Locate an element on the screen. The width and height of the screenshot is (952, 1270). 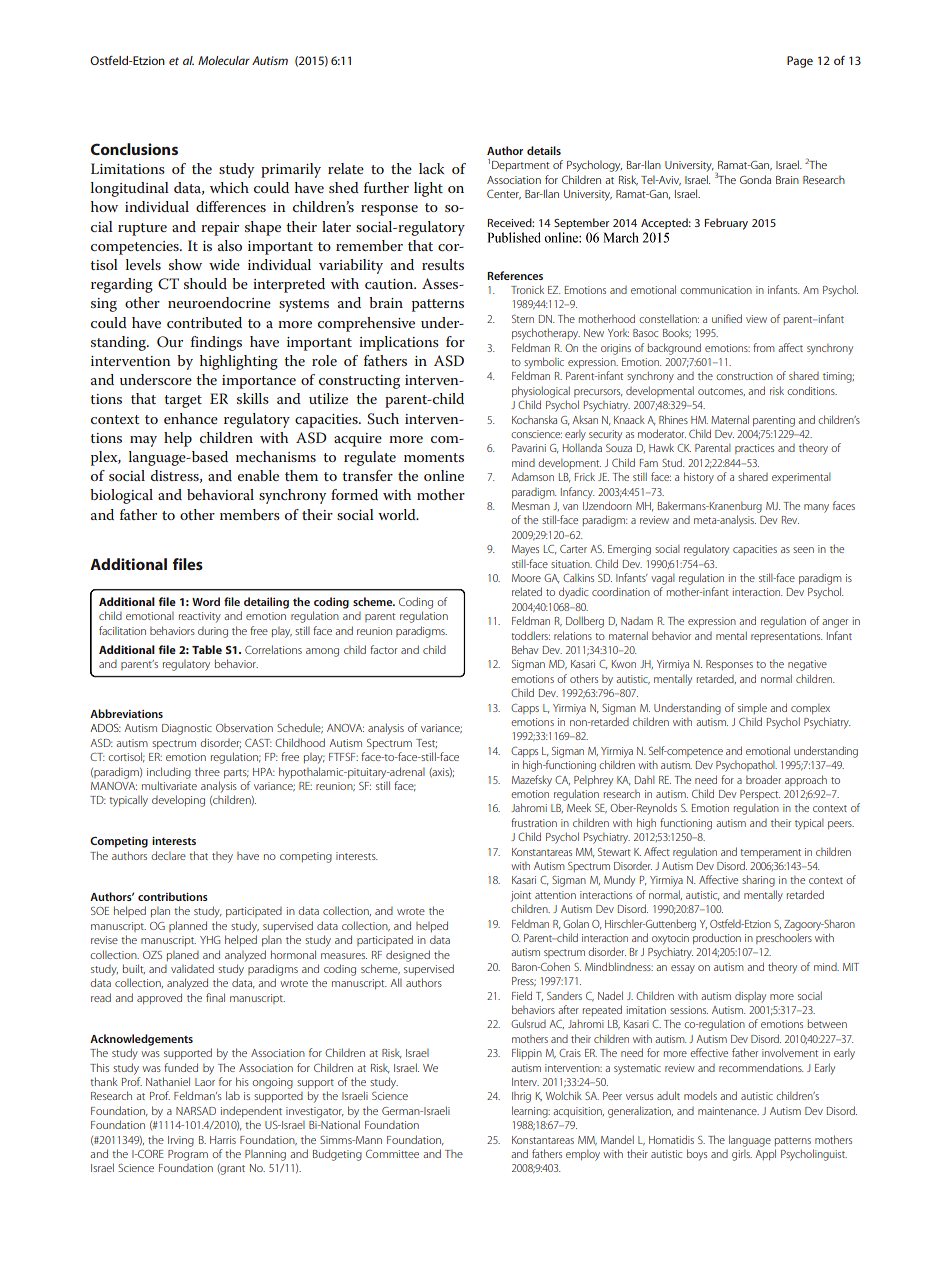
moments is located at coordinates (434, 457).
